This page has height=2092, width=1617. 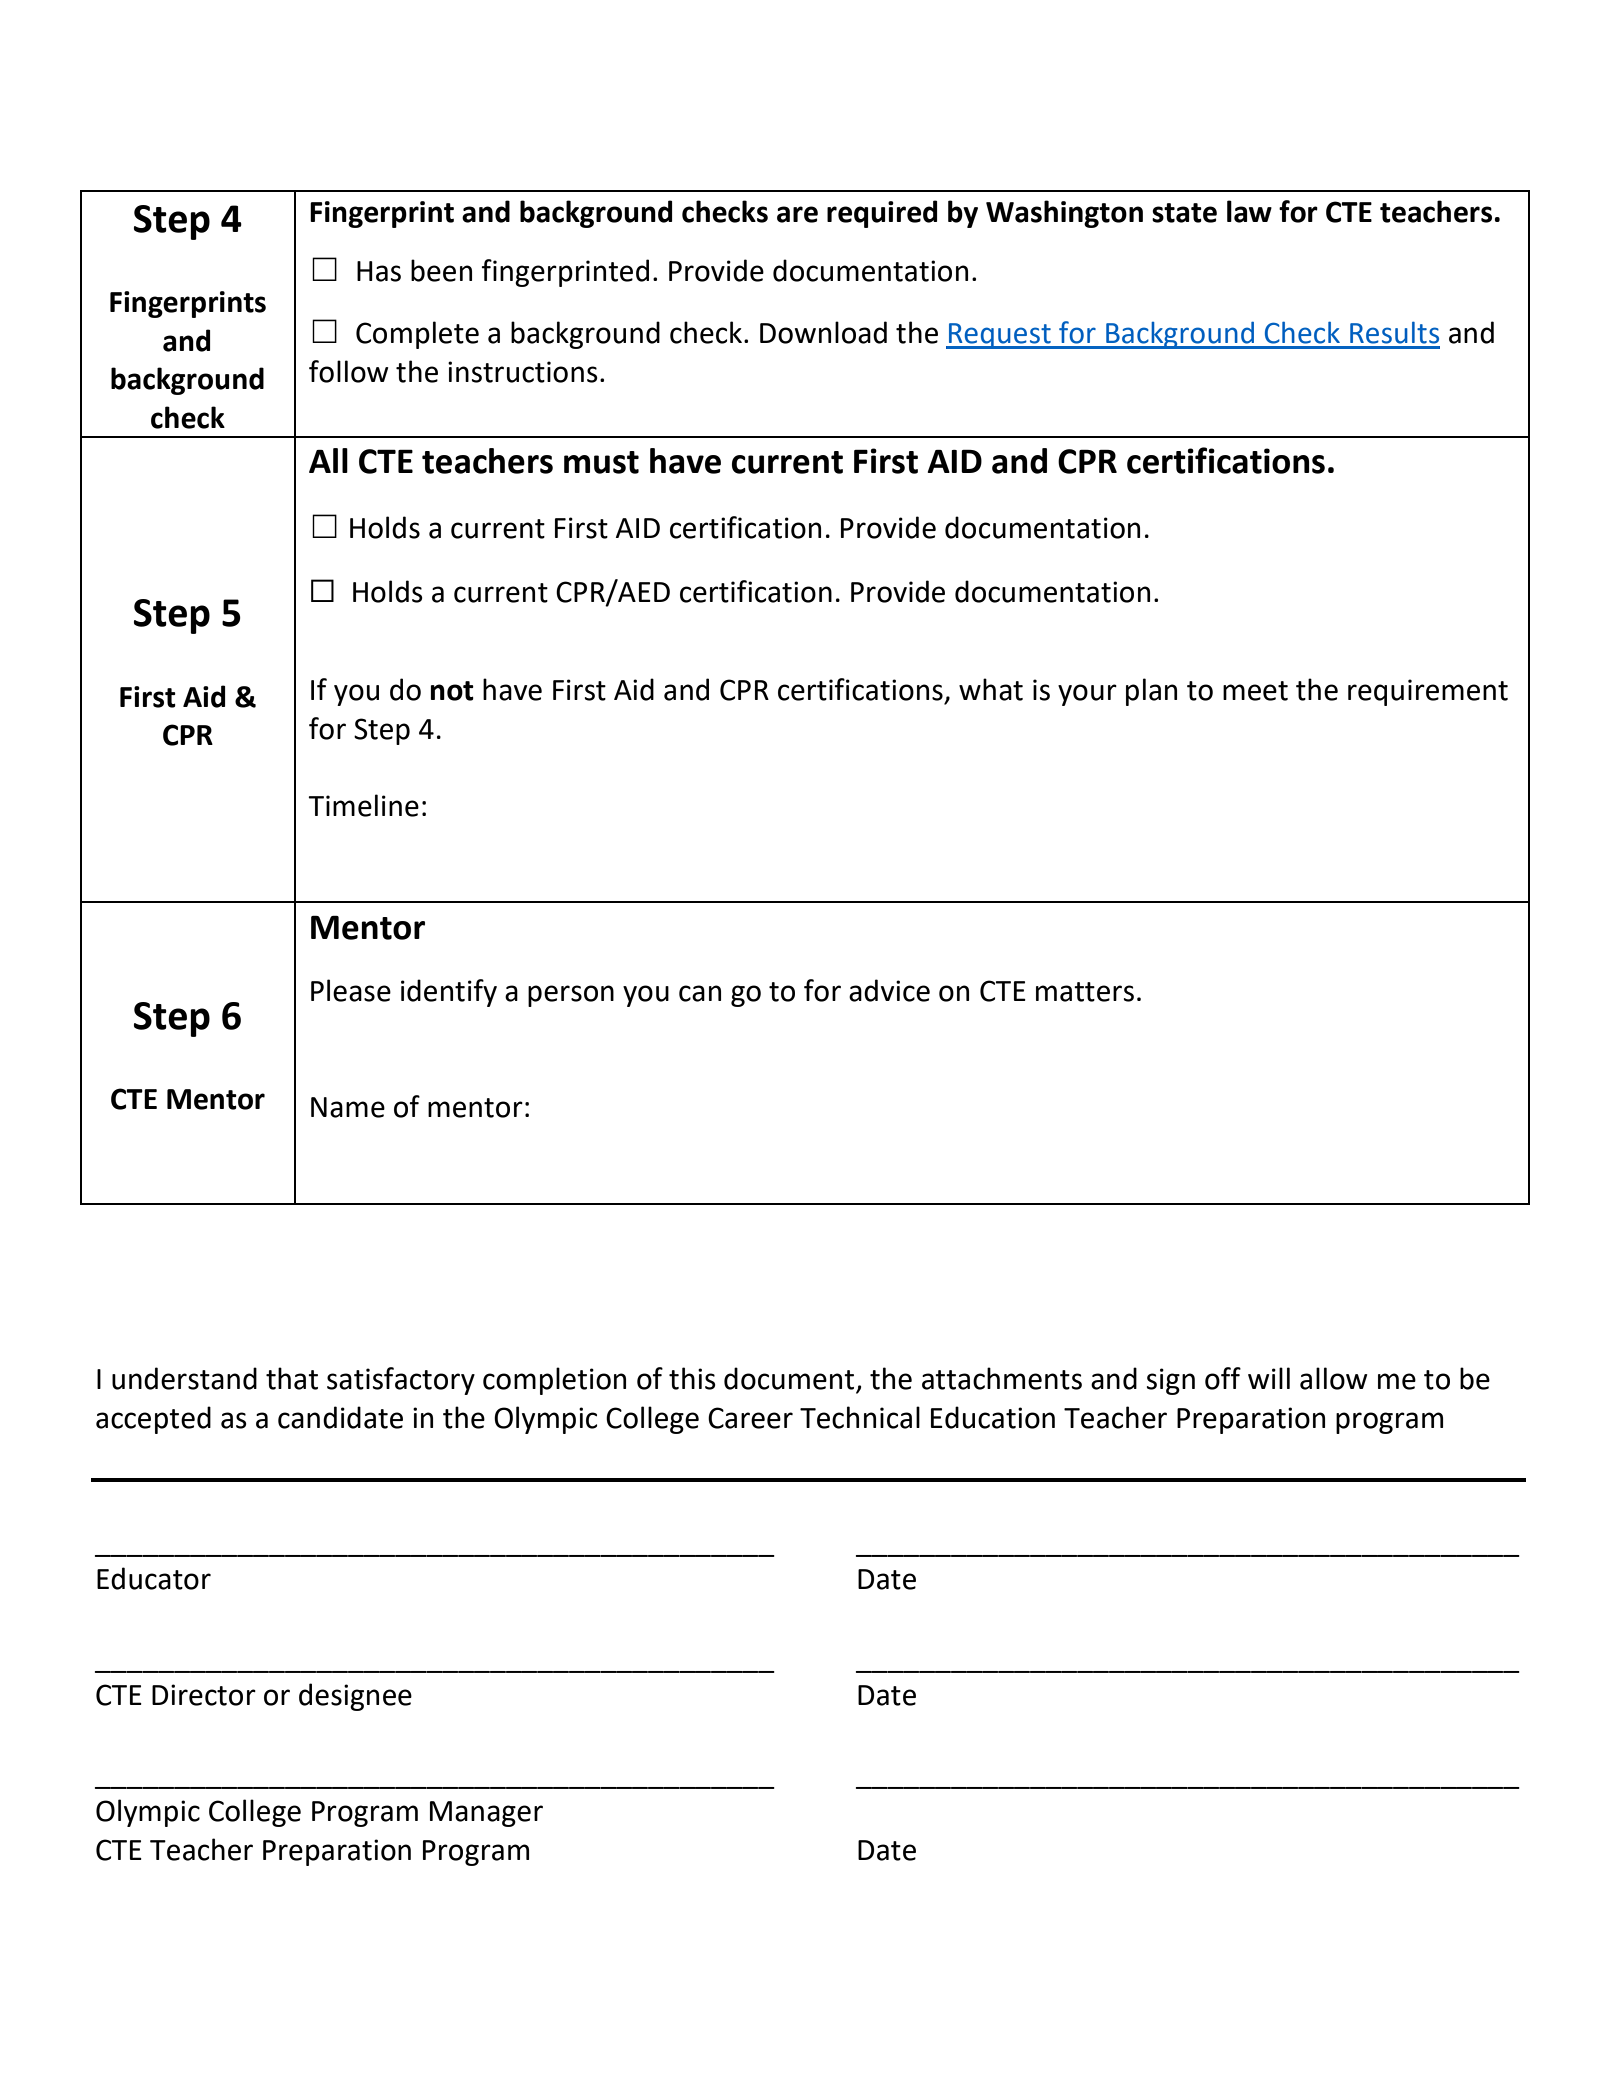 What do you see at coordinates (882, 214) in the page?
I see `required` at bounding box center [882, 214].
